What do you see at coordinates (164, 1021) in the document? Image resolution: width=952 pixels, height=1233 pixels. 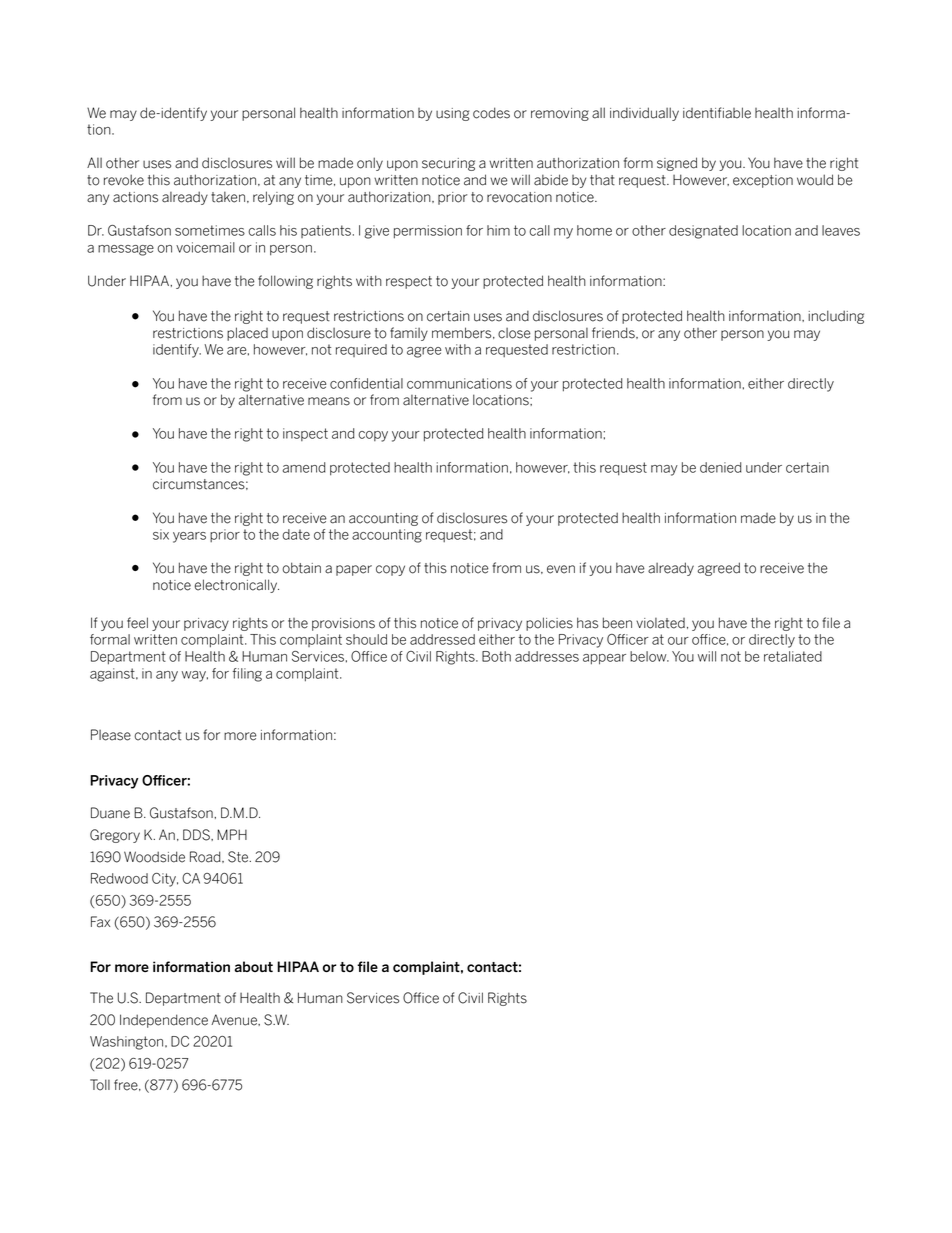 I see `Independence` at bounding box center [164, 1021].
